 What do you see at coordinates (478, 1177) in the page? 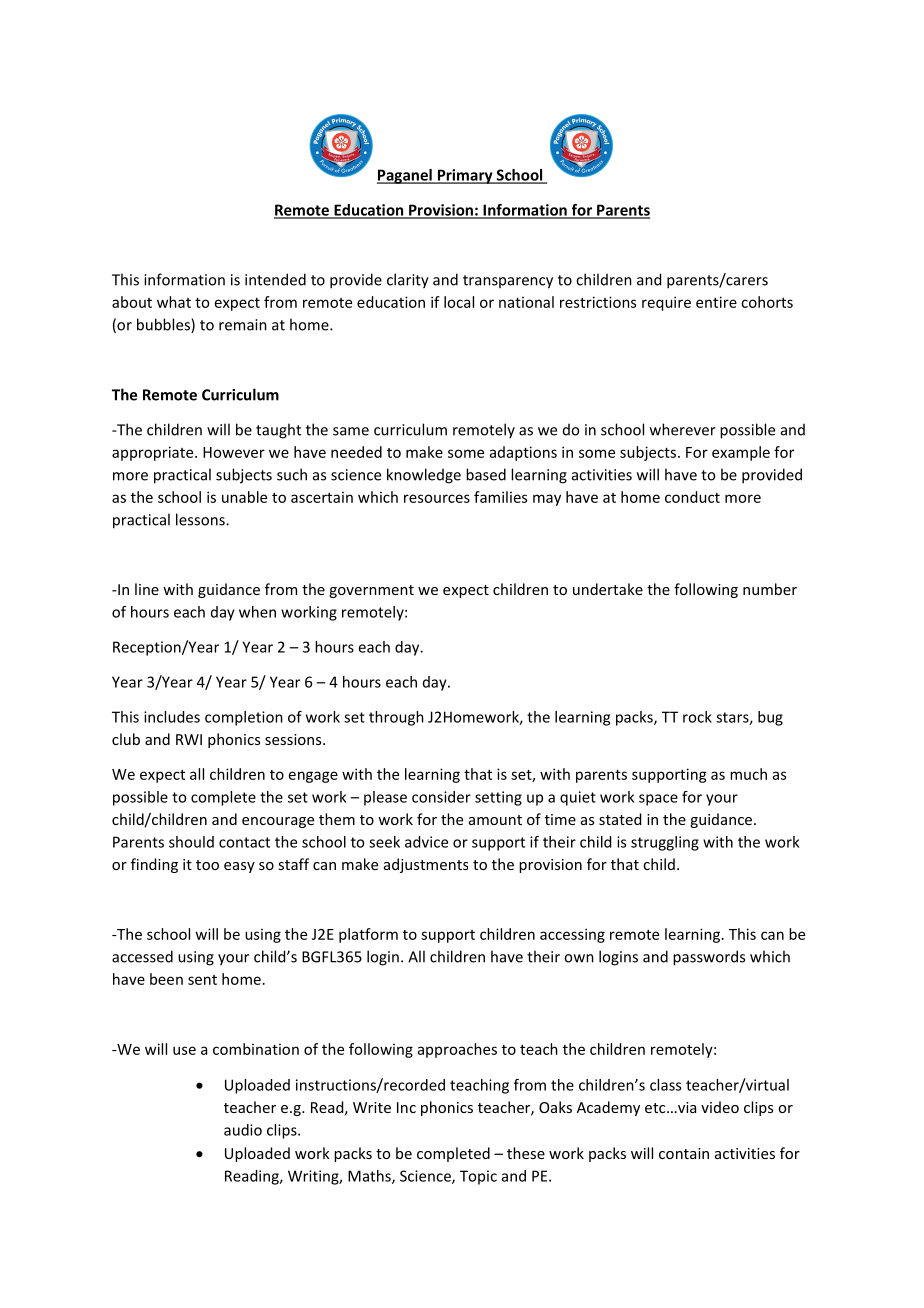
I see `Topic` at bounding box center [478, 1177].
